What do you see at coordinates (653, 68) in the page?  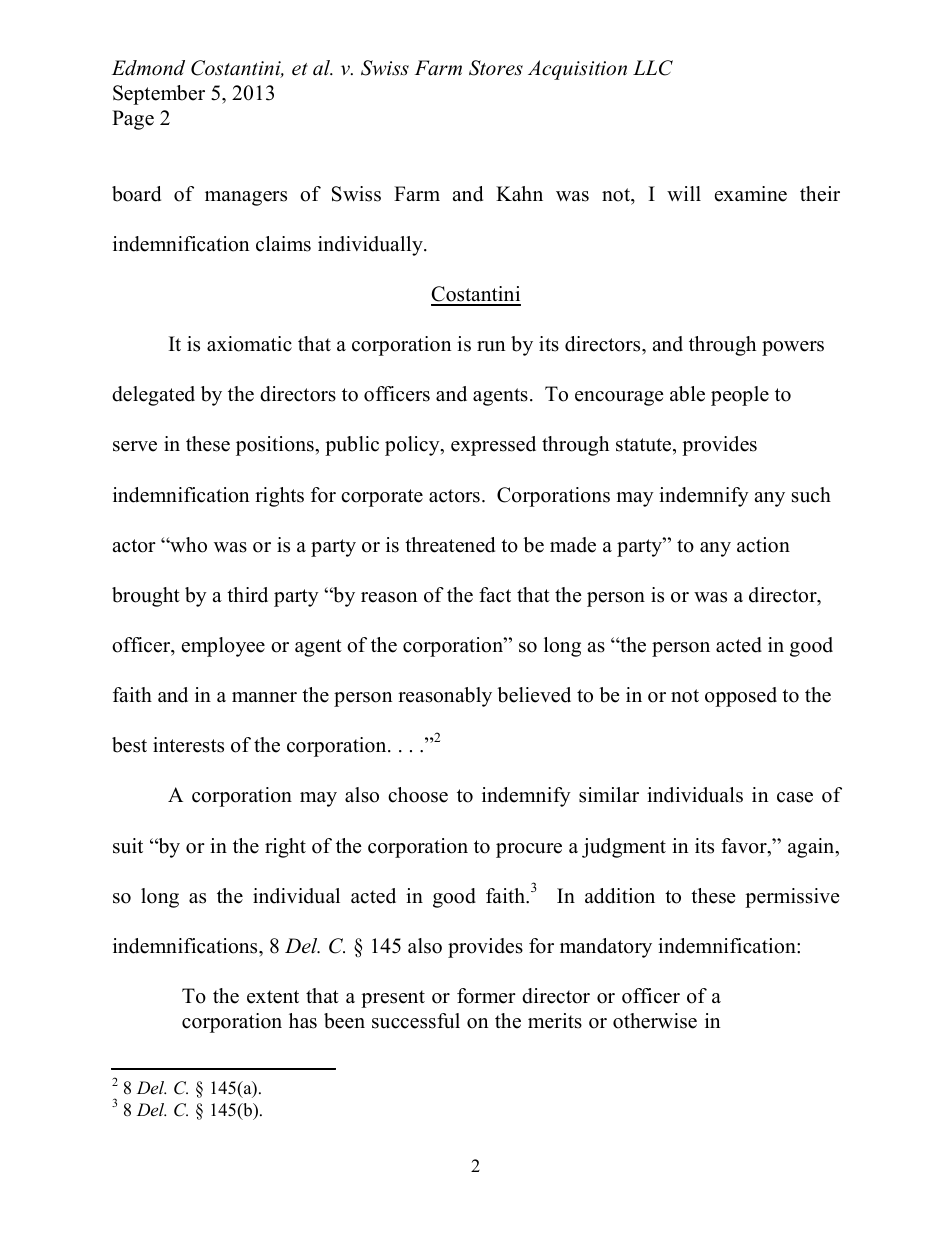 I see `LLC` at bounding box center [653, 68].
